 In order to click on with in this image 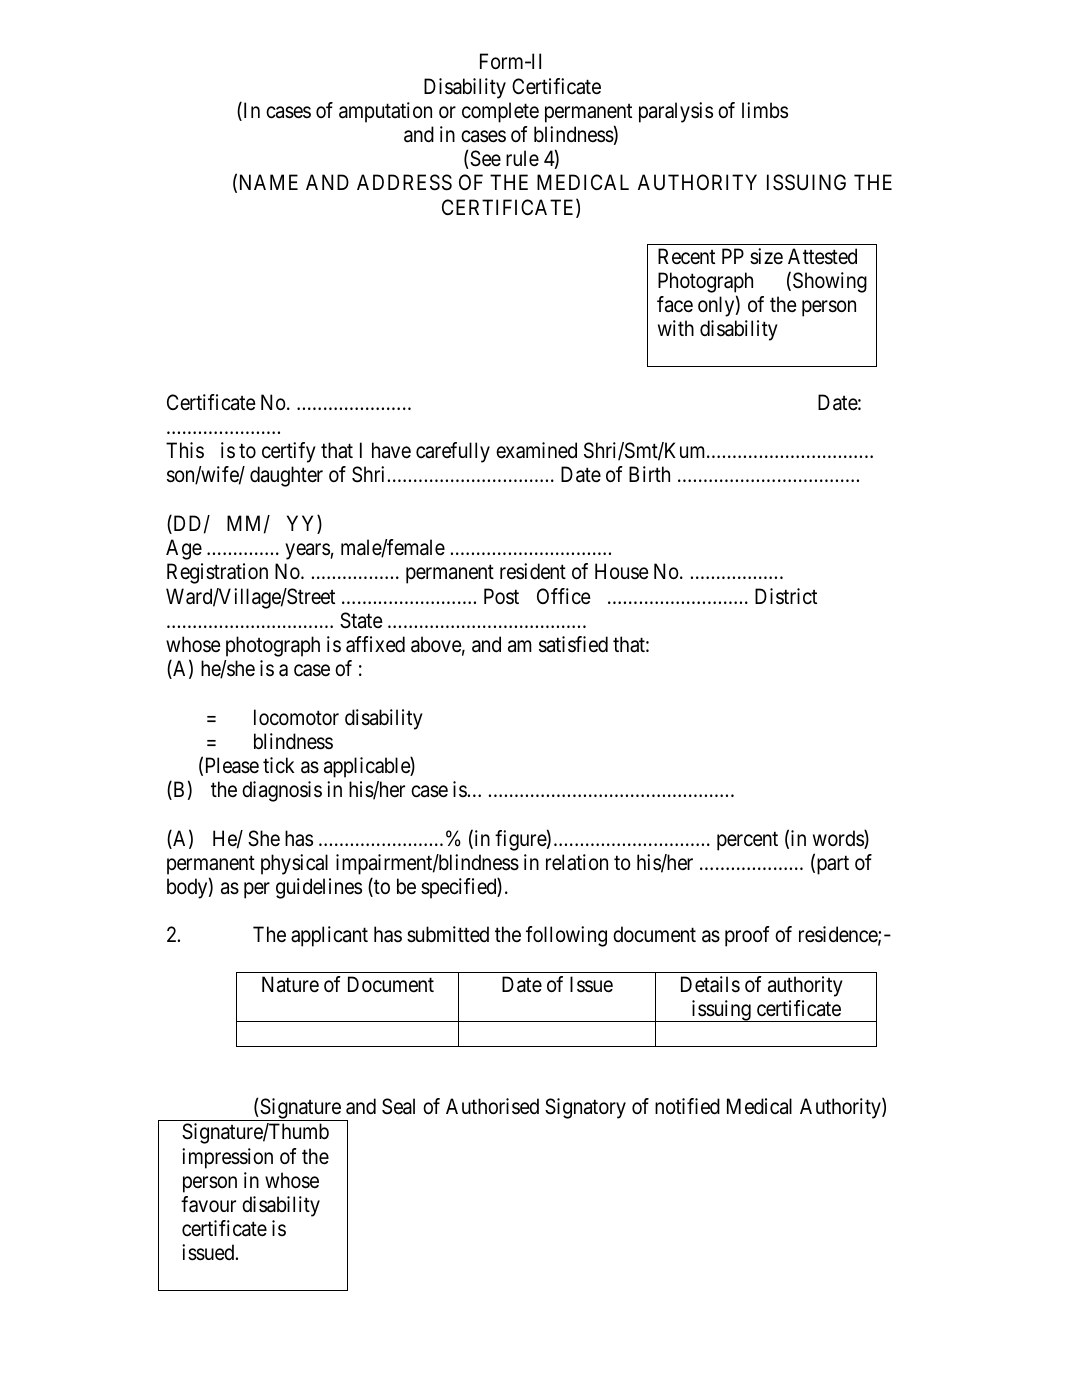, I will do `click(676, 328)`.
